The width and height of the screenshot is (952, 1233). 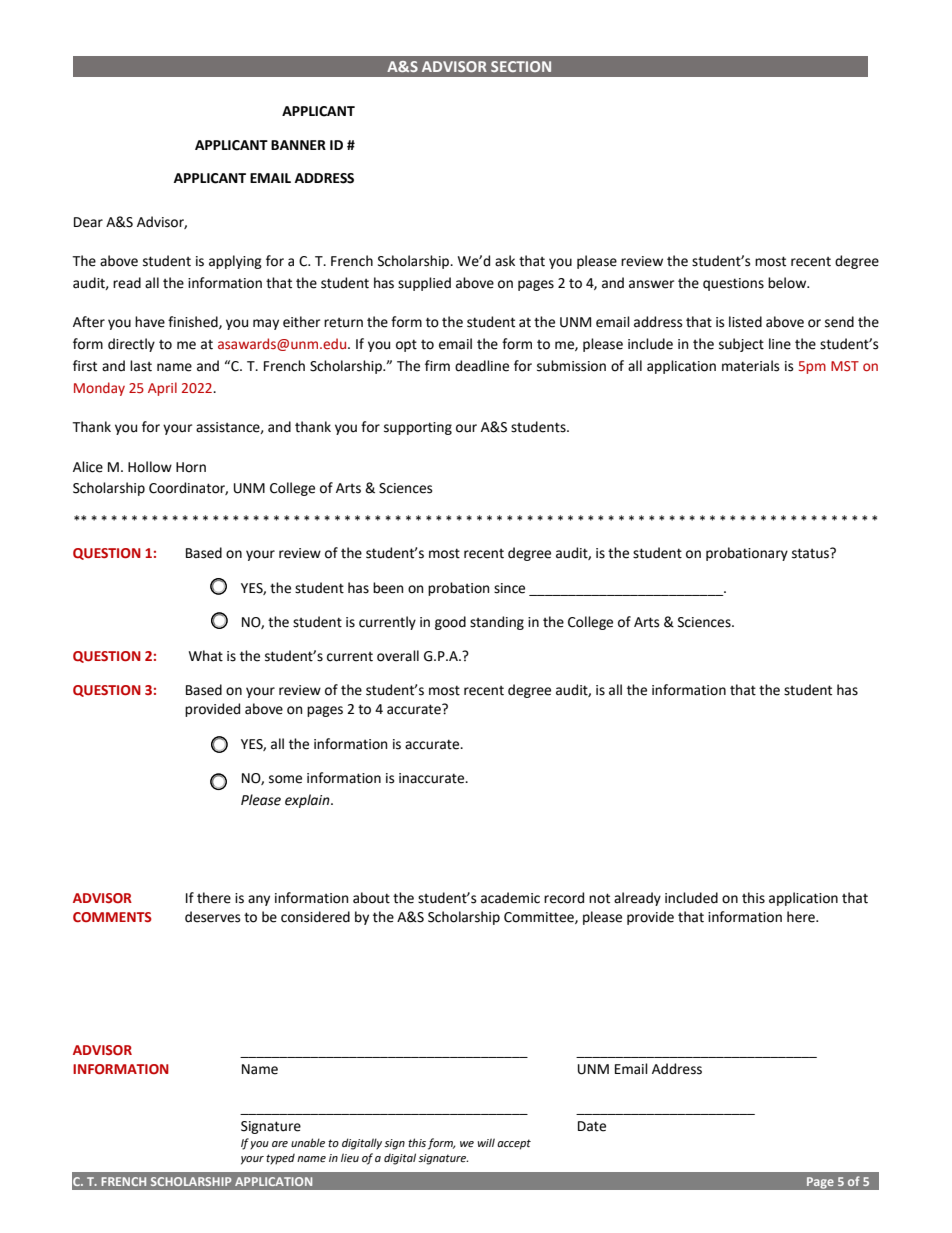 I want to click on not, so click(x=599, y=898).
